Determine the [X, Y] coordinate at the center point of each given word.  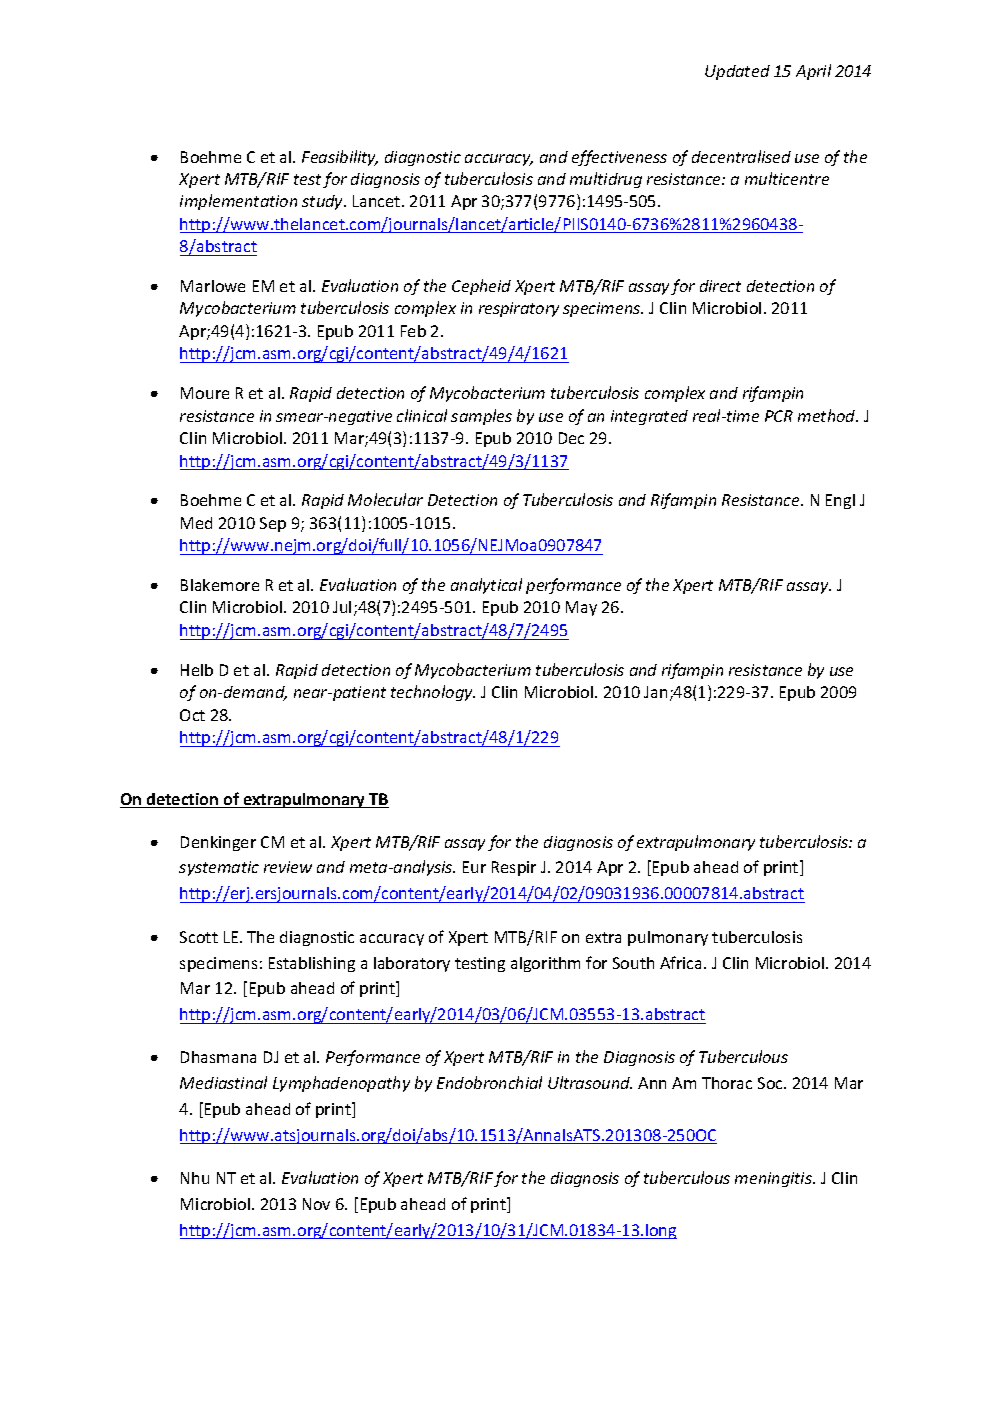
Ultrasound [590, 1082]
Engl [840, 501]
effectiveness [619, 158]
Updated [737, 72]
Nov [316, 1204]
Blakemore [220, 585]
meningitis [774, 1179]
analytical [486, 586]
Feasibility [340, 158]
